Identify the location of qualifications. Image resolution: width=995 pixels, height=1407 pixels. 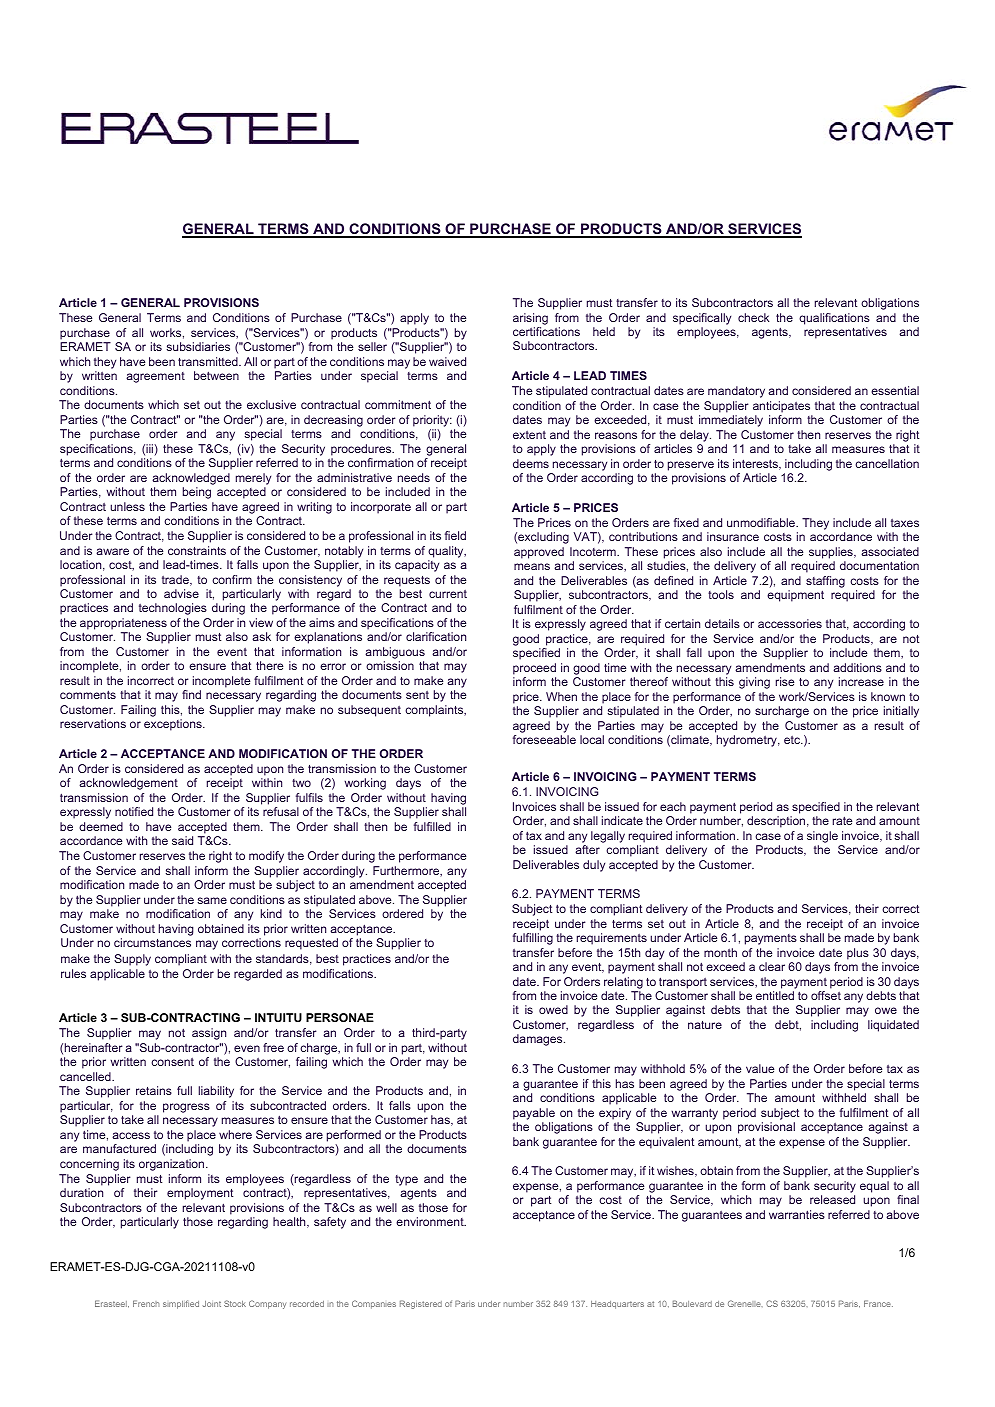
(834, 319).
